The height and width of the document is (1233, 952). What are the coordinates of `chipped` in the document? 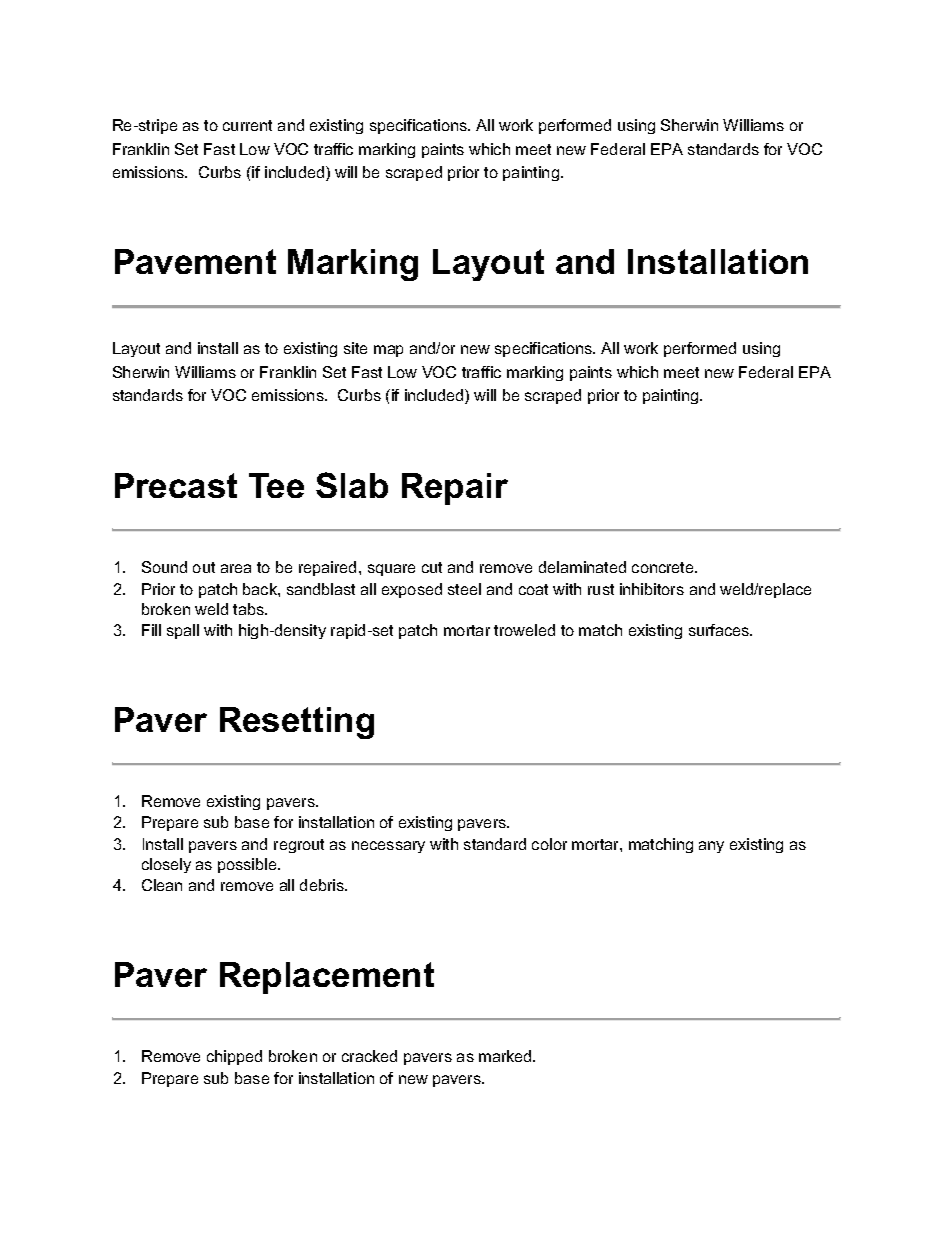 It's located at (234, 1057).
